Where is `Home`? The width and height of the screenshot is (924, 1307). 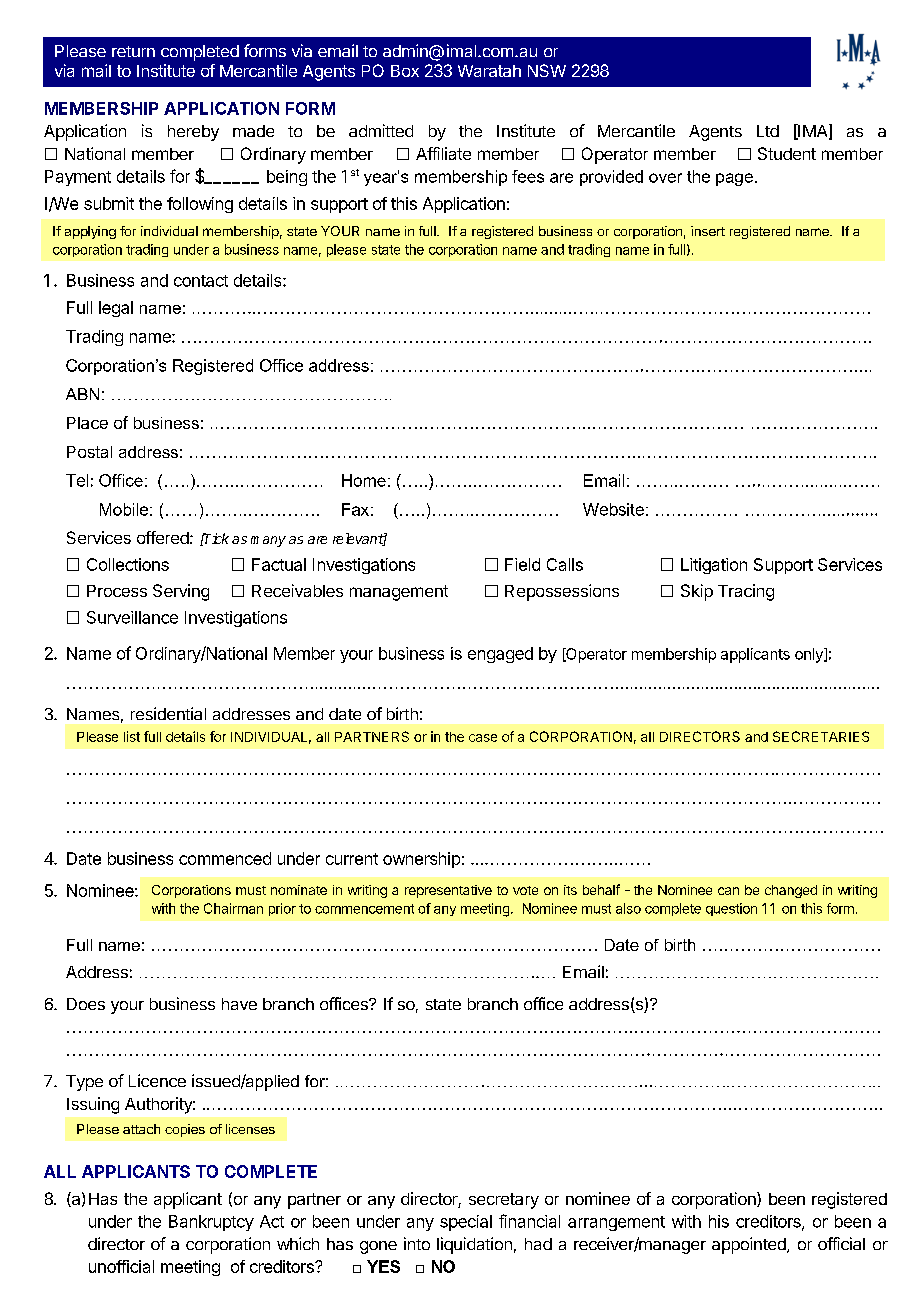
Home is located at coordinates (364, 480).
